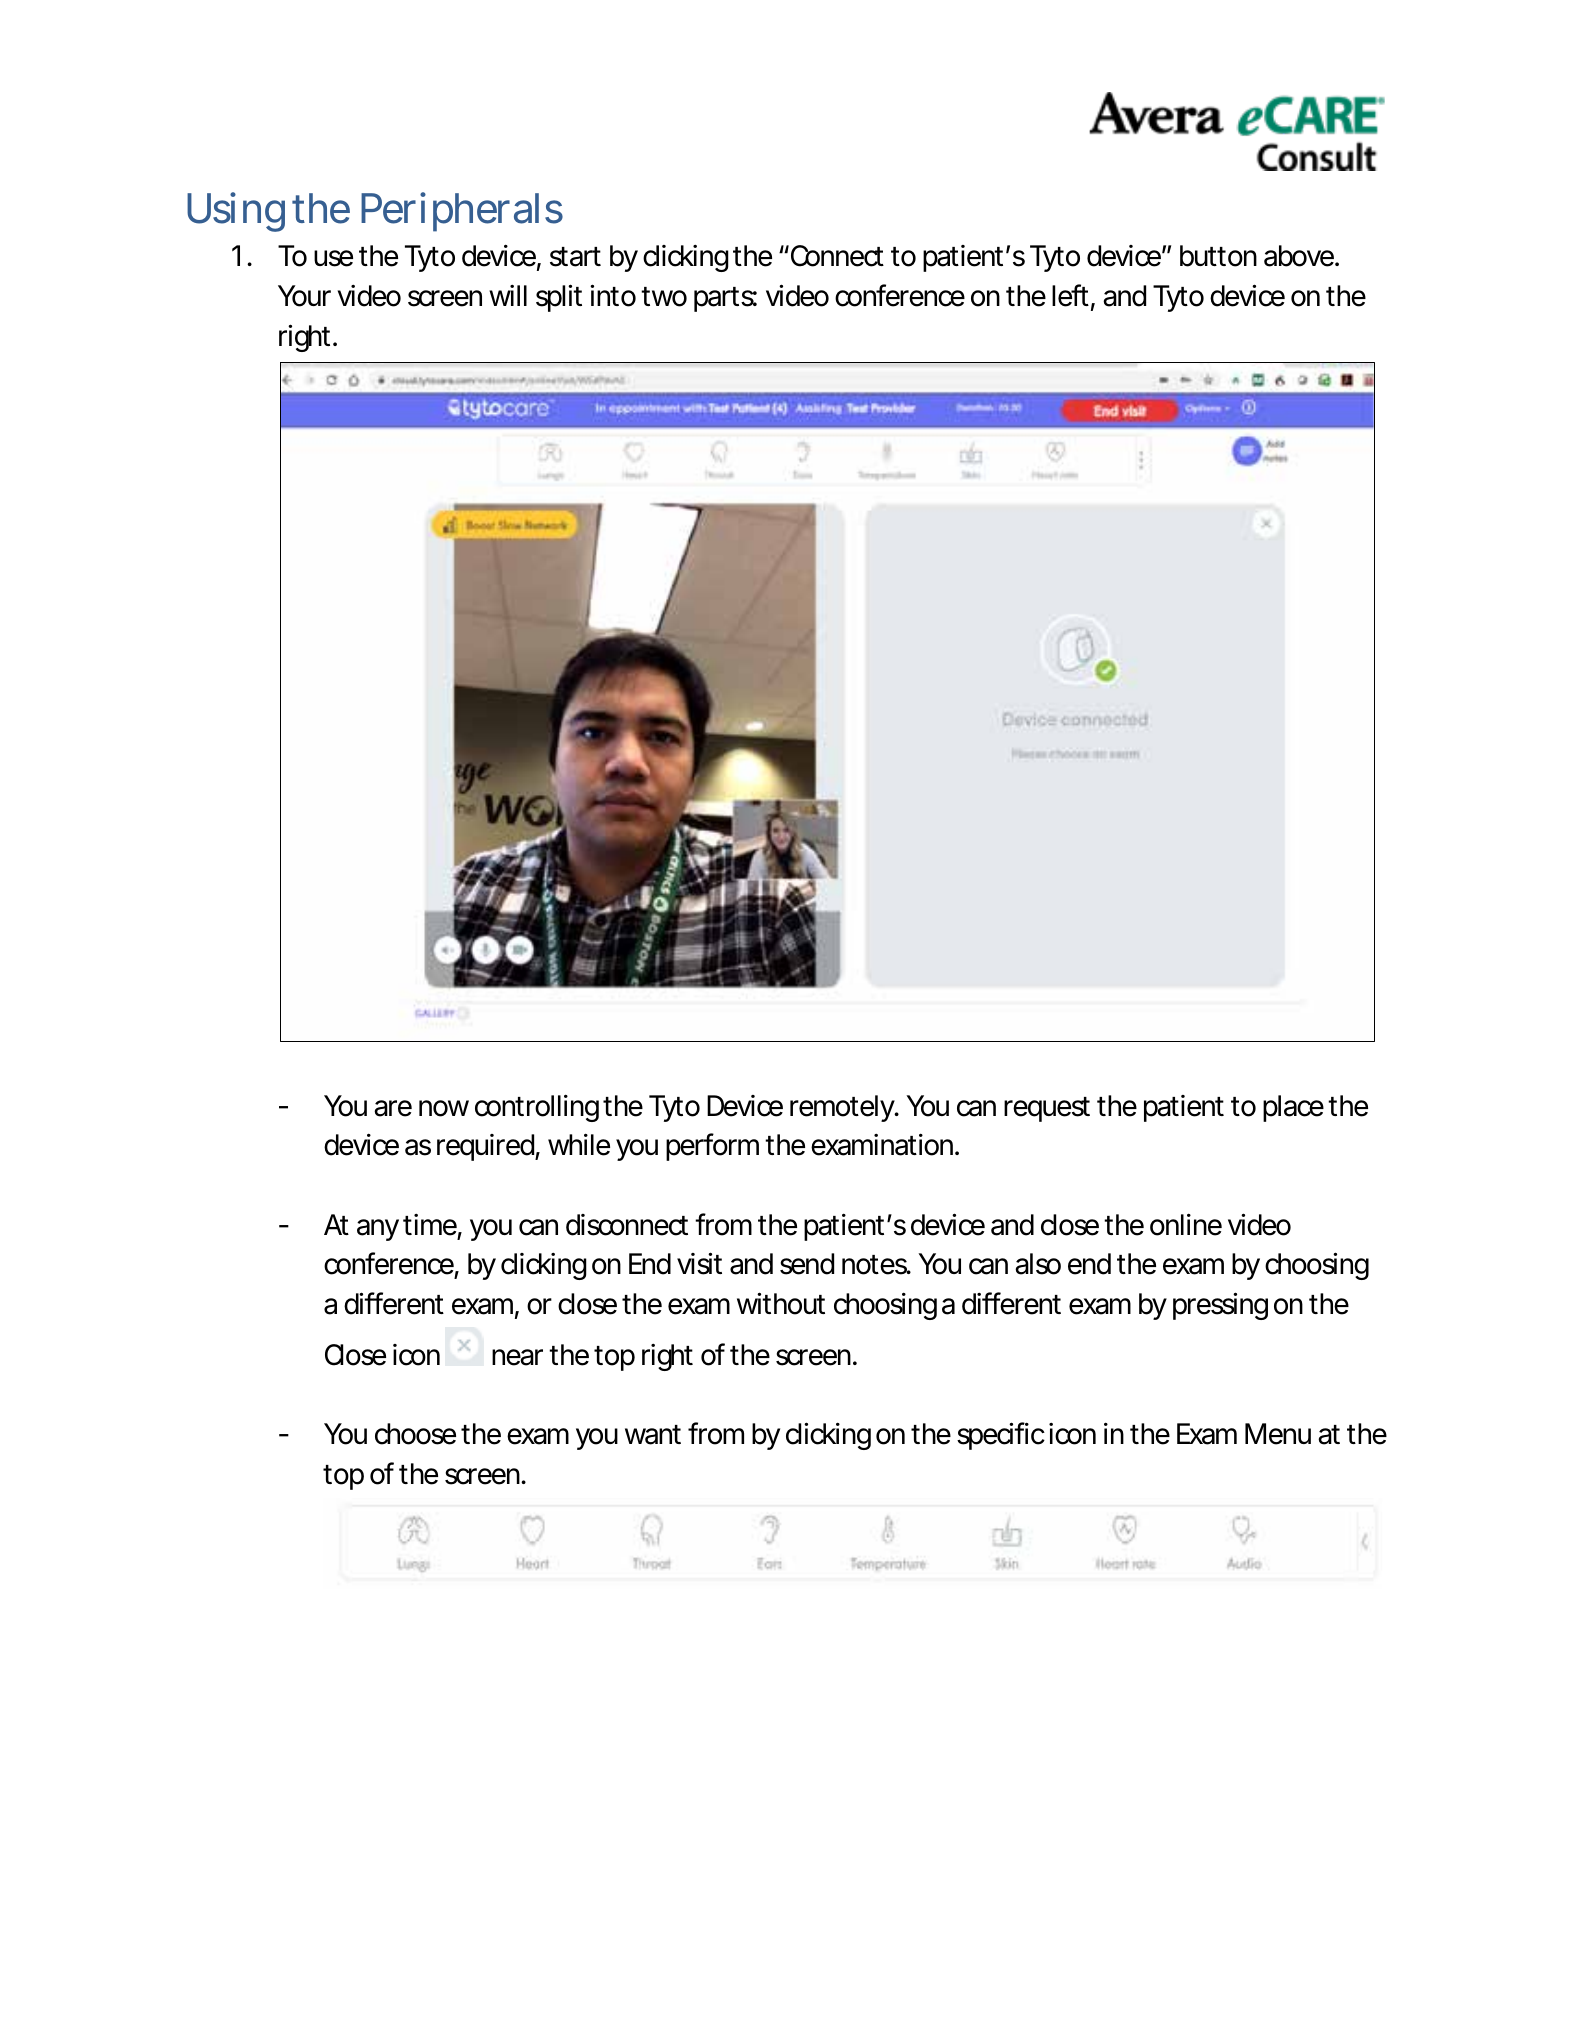 The image size is (1571, 2034). I want to click on start, so click(575, 257).
